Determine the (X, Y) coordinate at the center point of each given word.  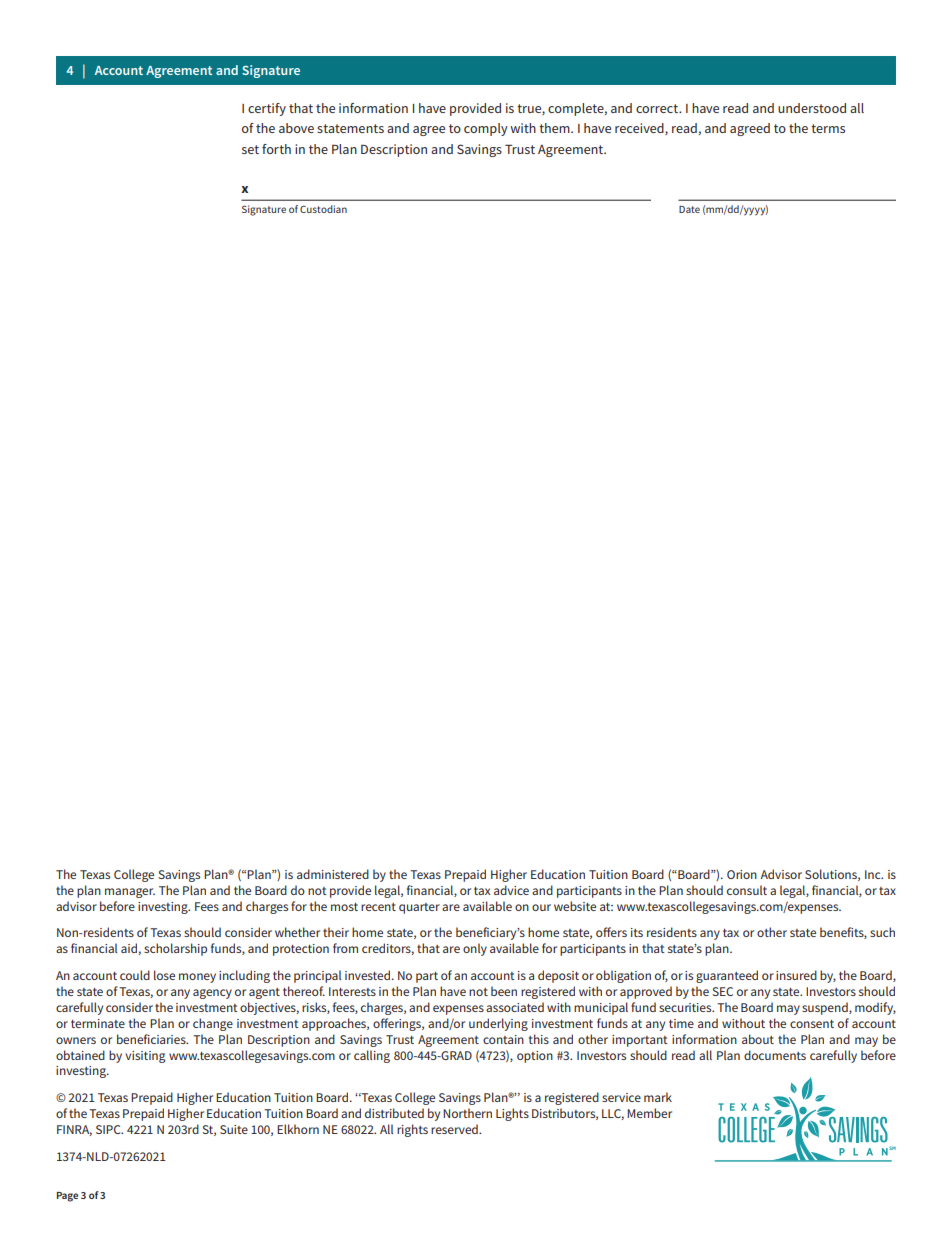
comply (486, 129)
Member (649, 1113)
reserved (455, 1129)
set (250, 149)
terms (828, 128)
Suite (234, 1129)
